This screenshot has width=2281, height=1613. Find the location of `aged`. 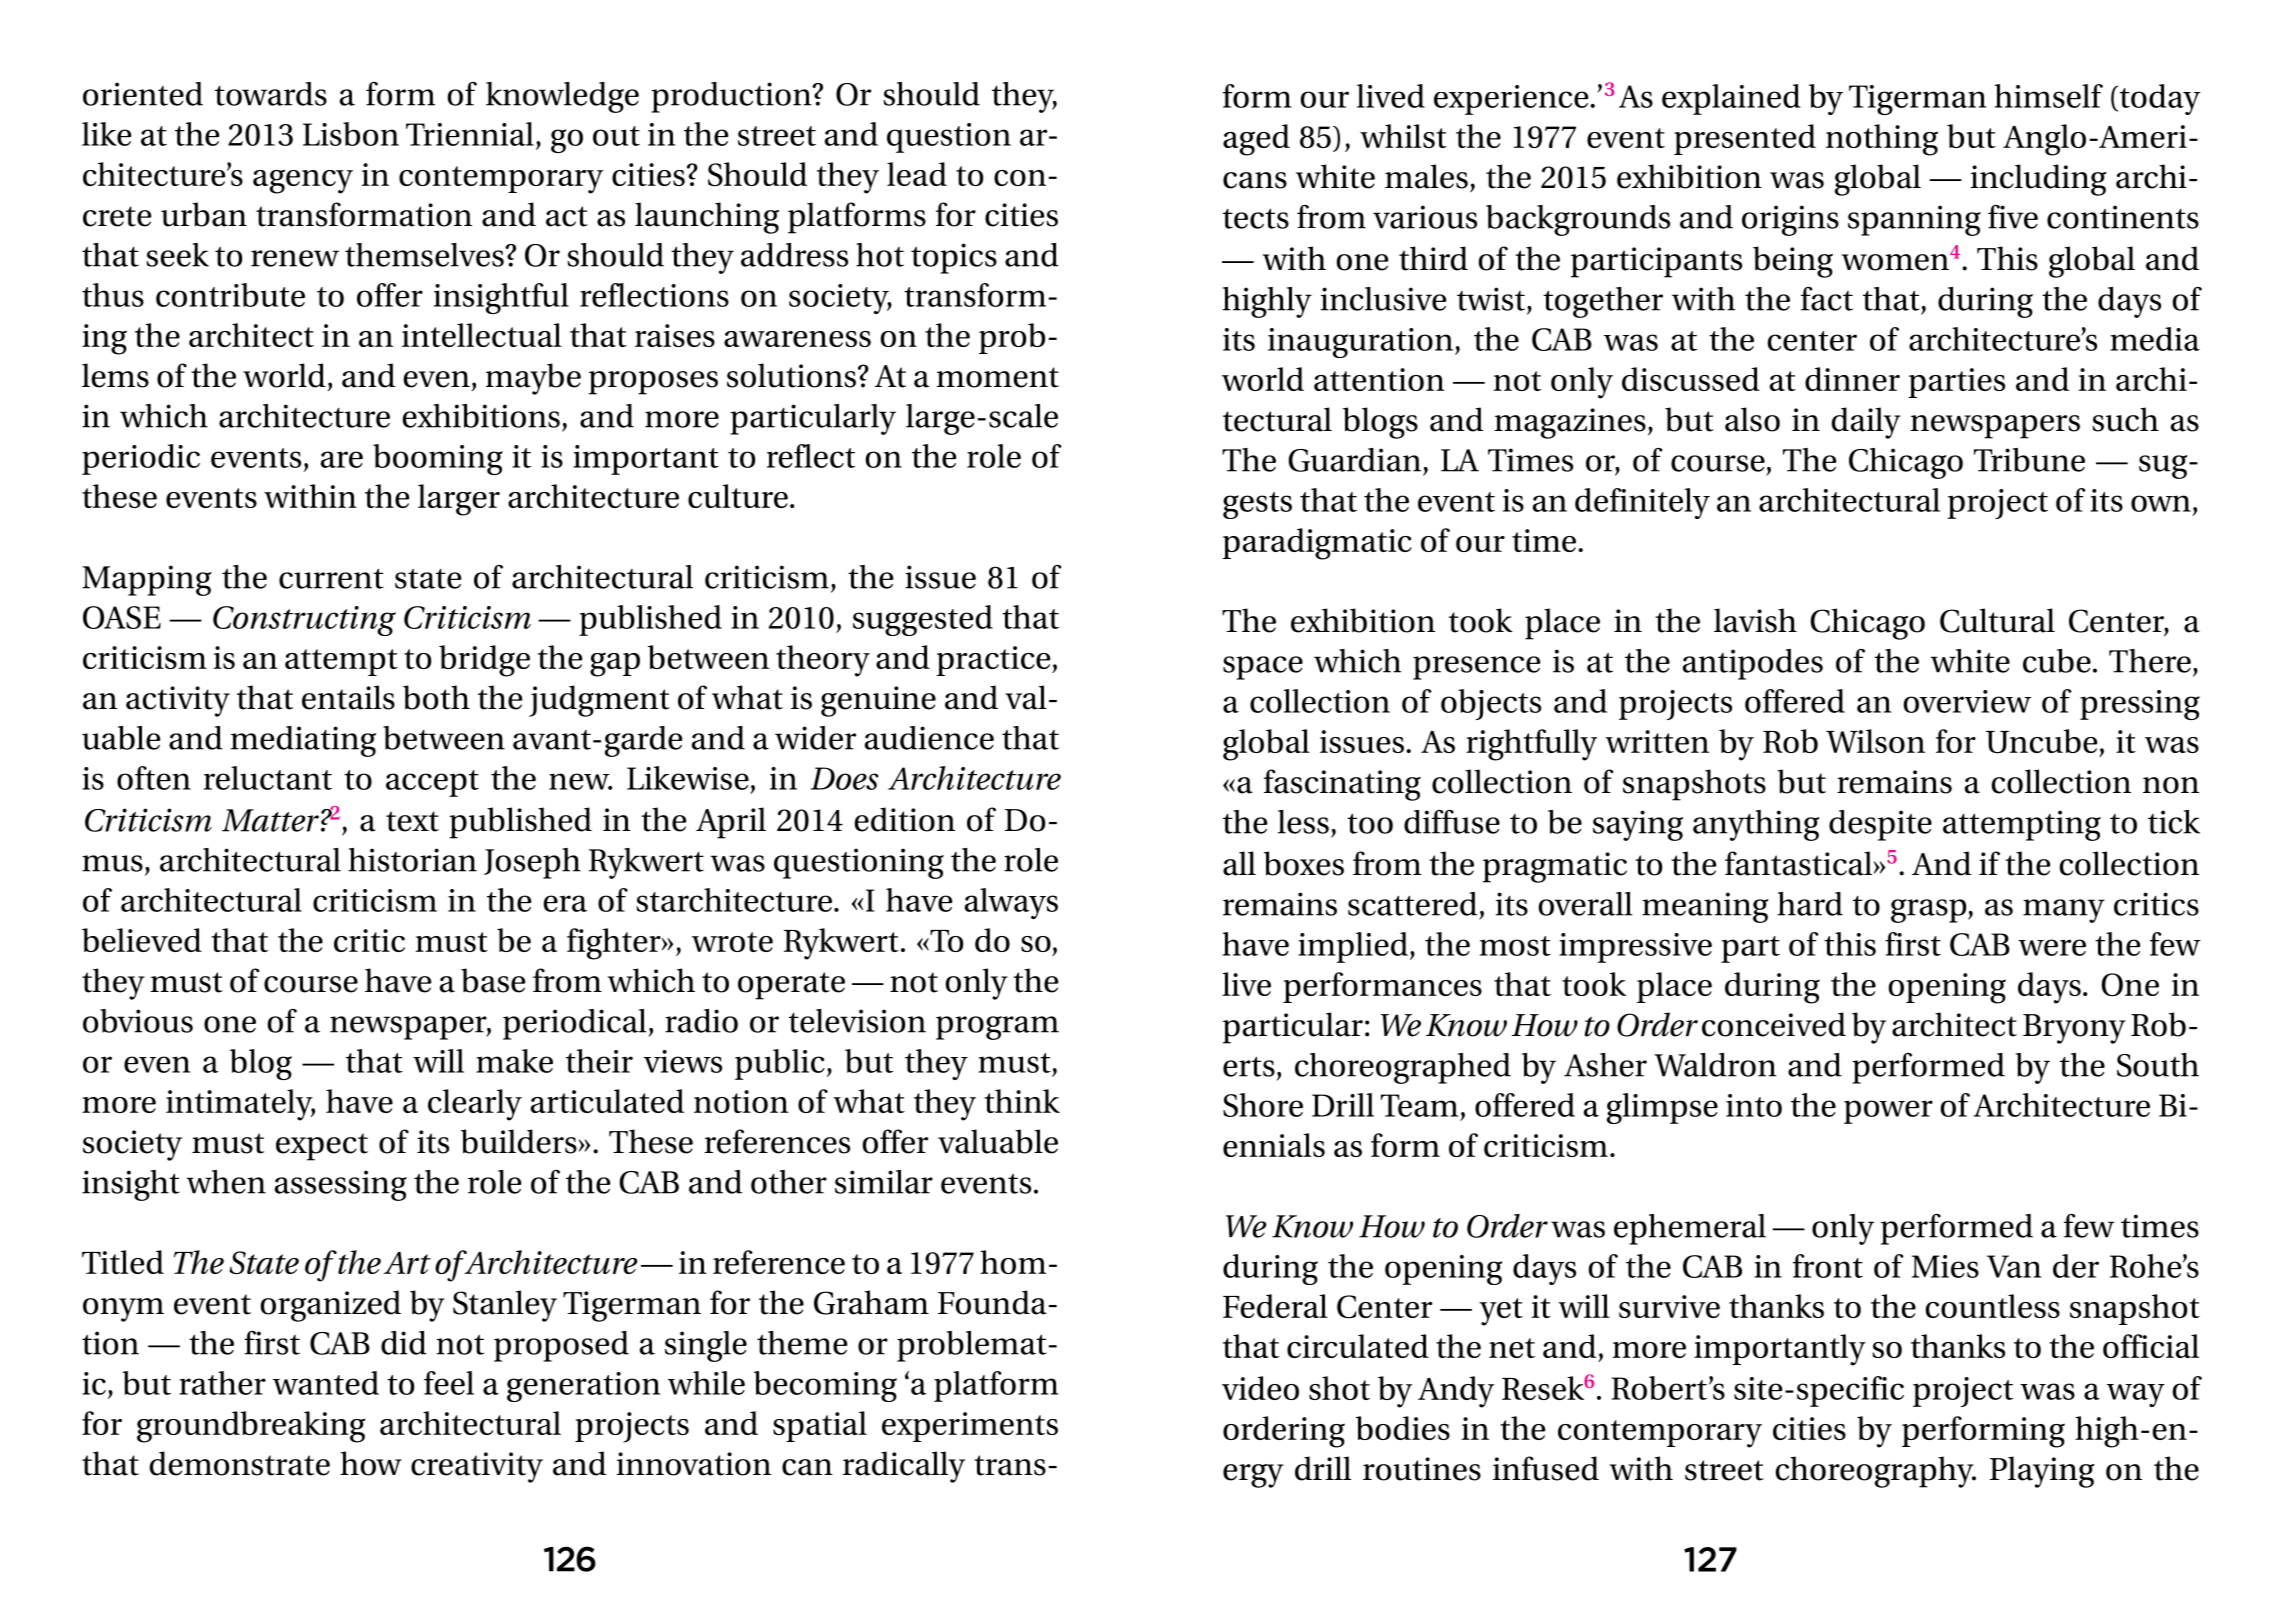

aged is located at coordinates (1256, 140).
